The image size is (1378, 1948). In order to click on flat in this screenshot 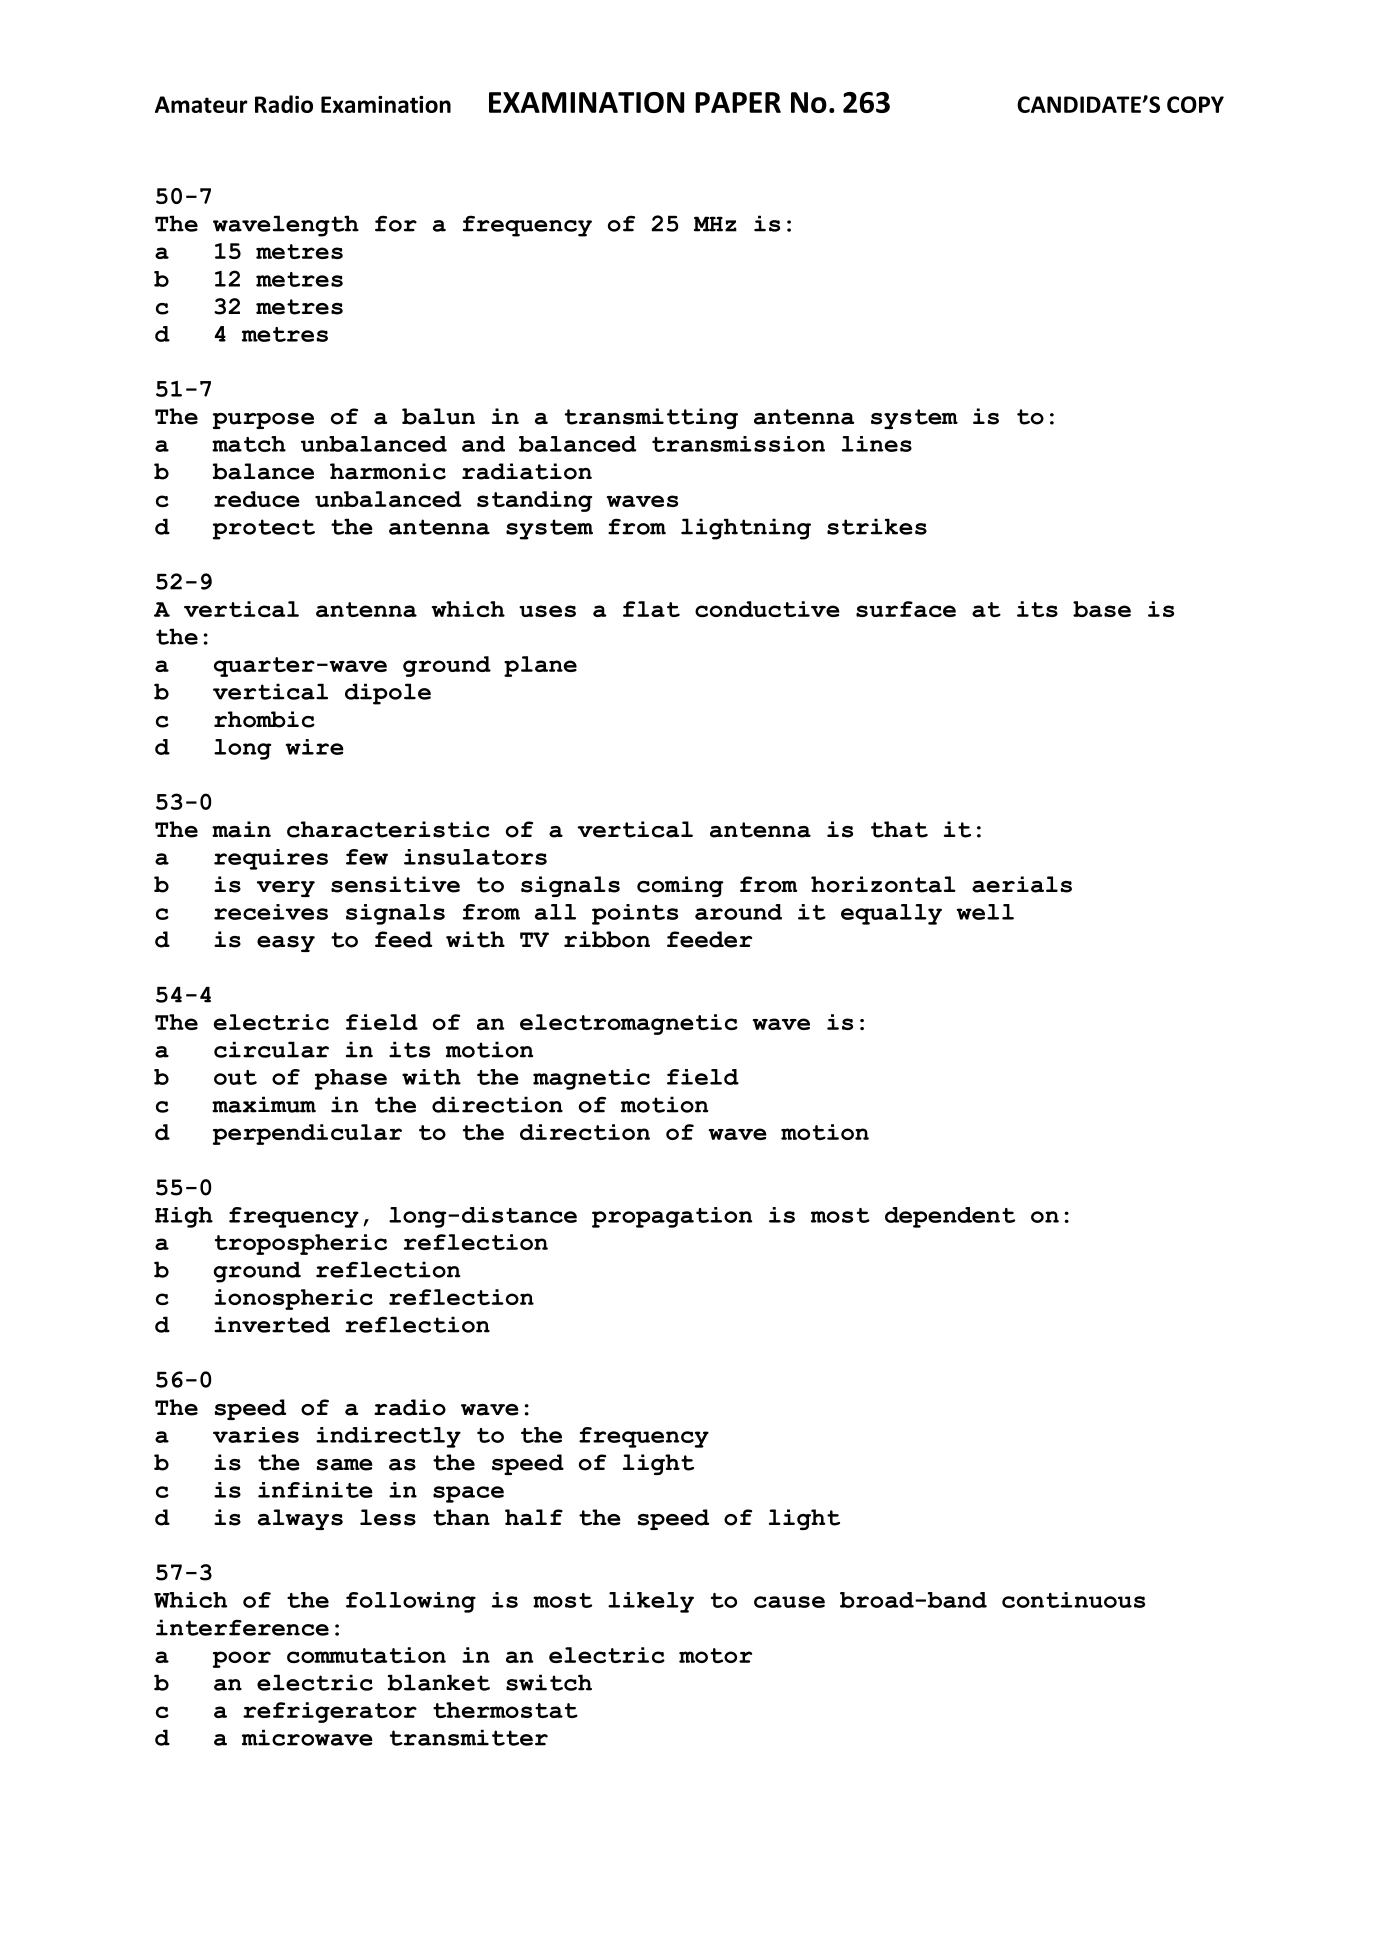, I will do `click(651, 609)`.
